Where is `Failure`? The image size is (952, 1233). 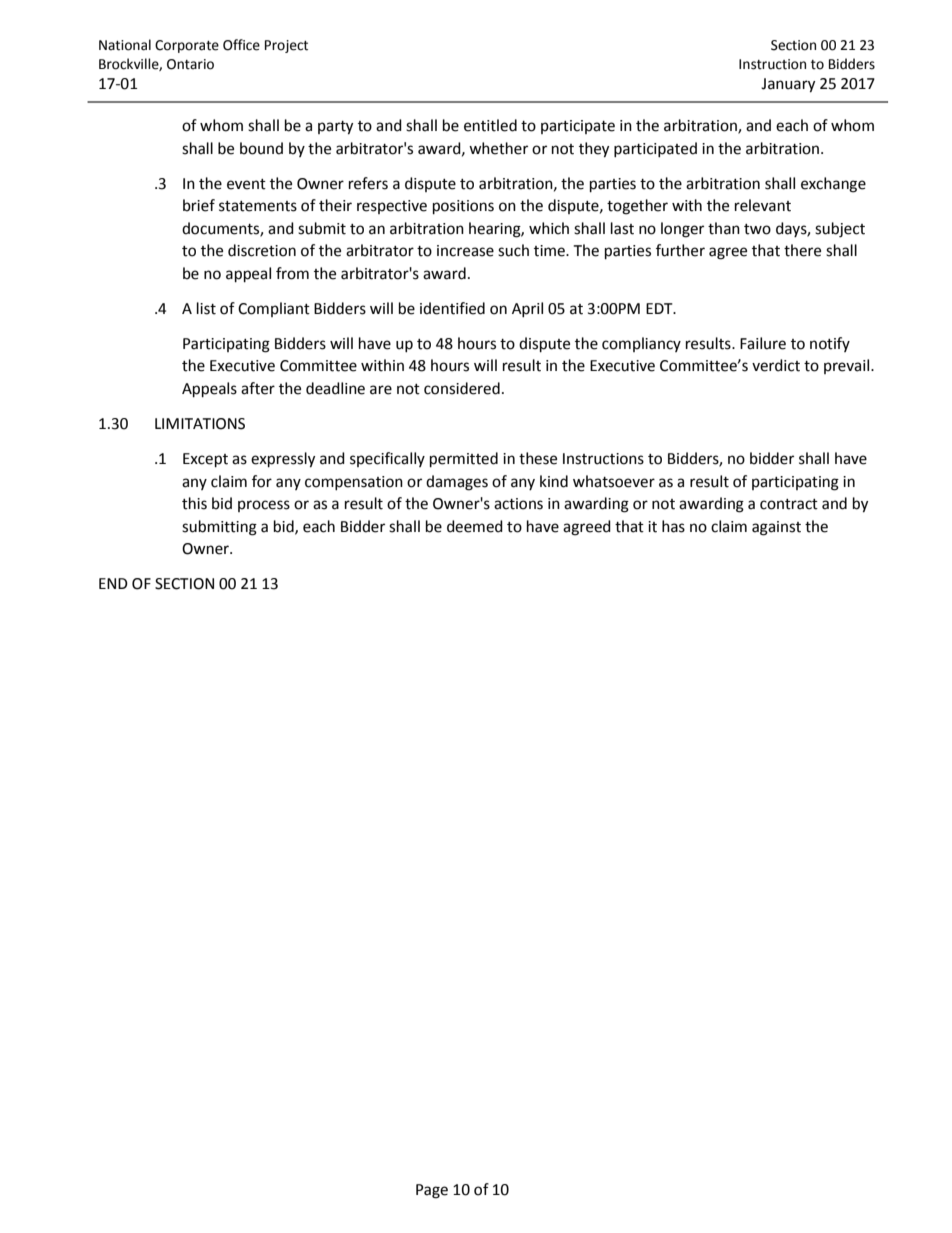 Failure is located at coordinates (763, 343).
